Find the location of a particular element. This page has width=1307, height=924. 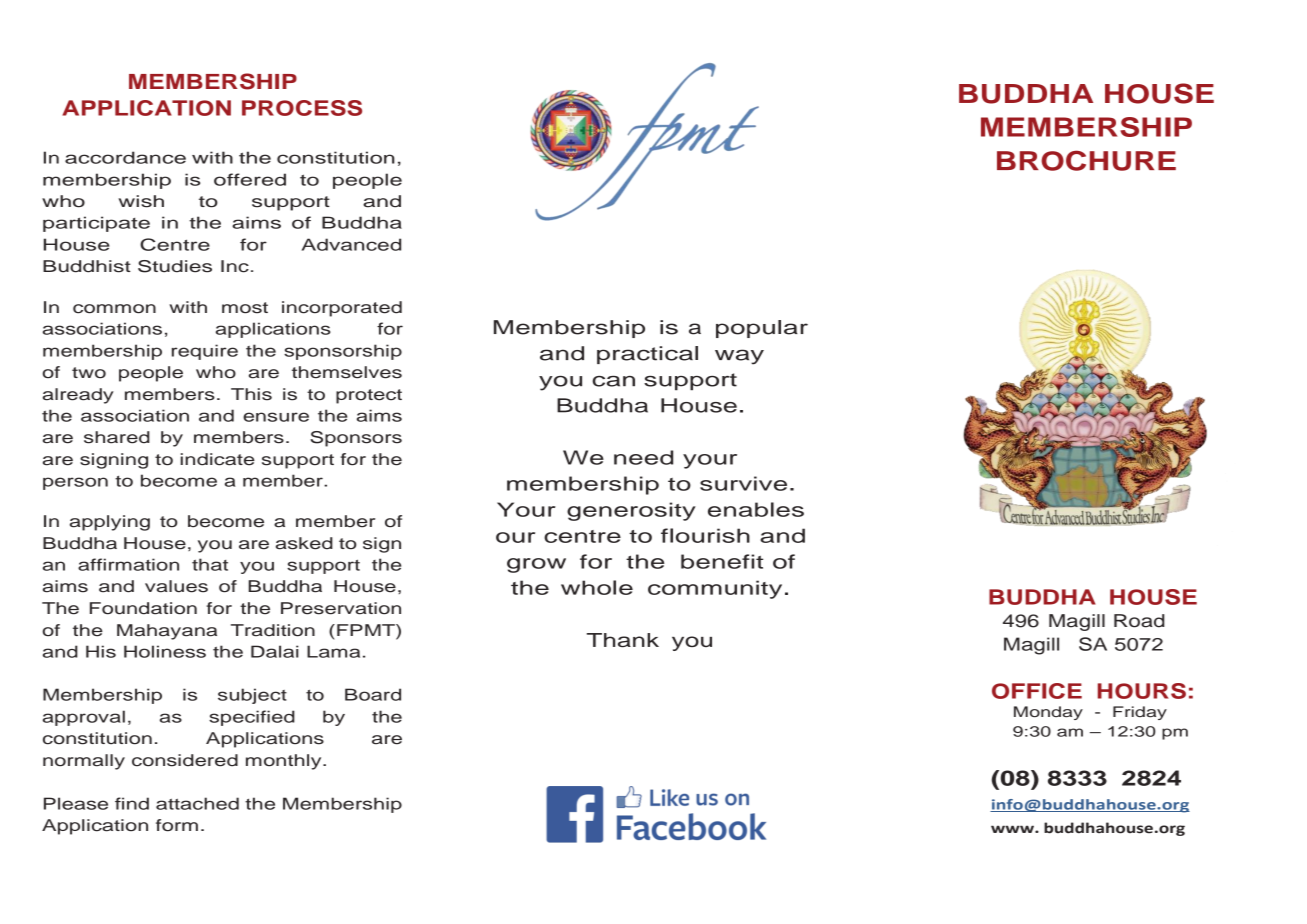

PROCESS is located at coordinates (302, 108).
